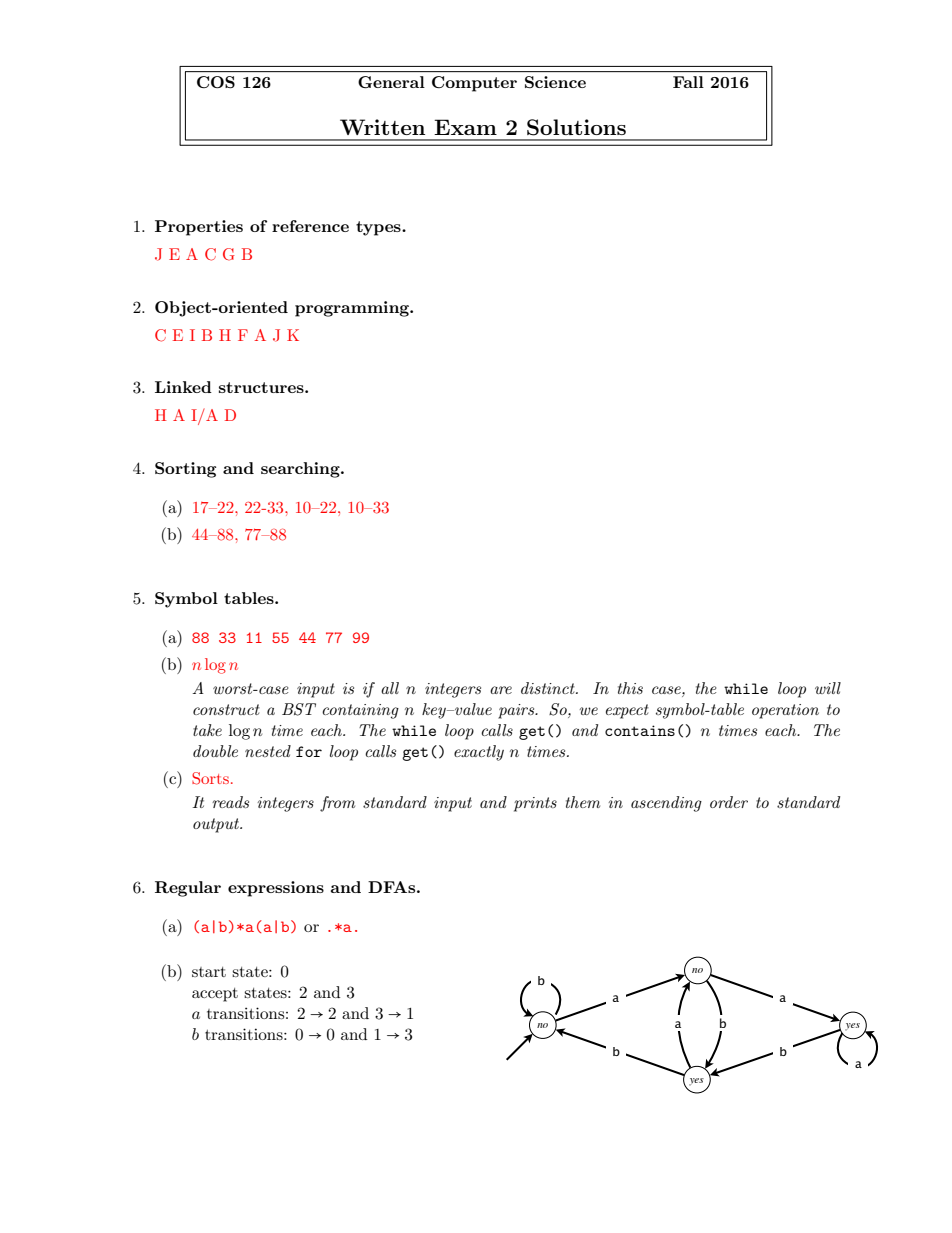  What do you see at coordinates (209, 972) in the screenshot?
I see `start` at bounding box center [209, 972].
